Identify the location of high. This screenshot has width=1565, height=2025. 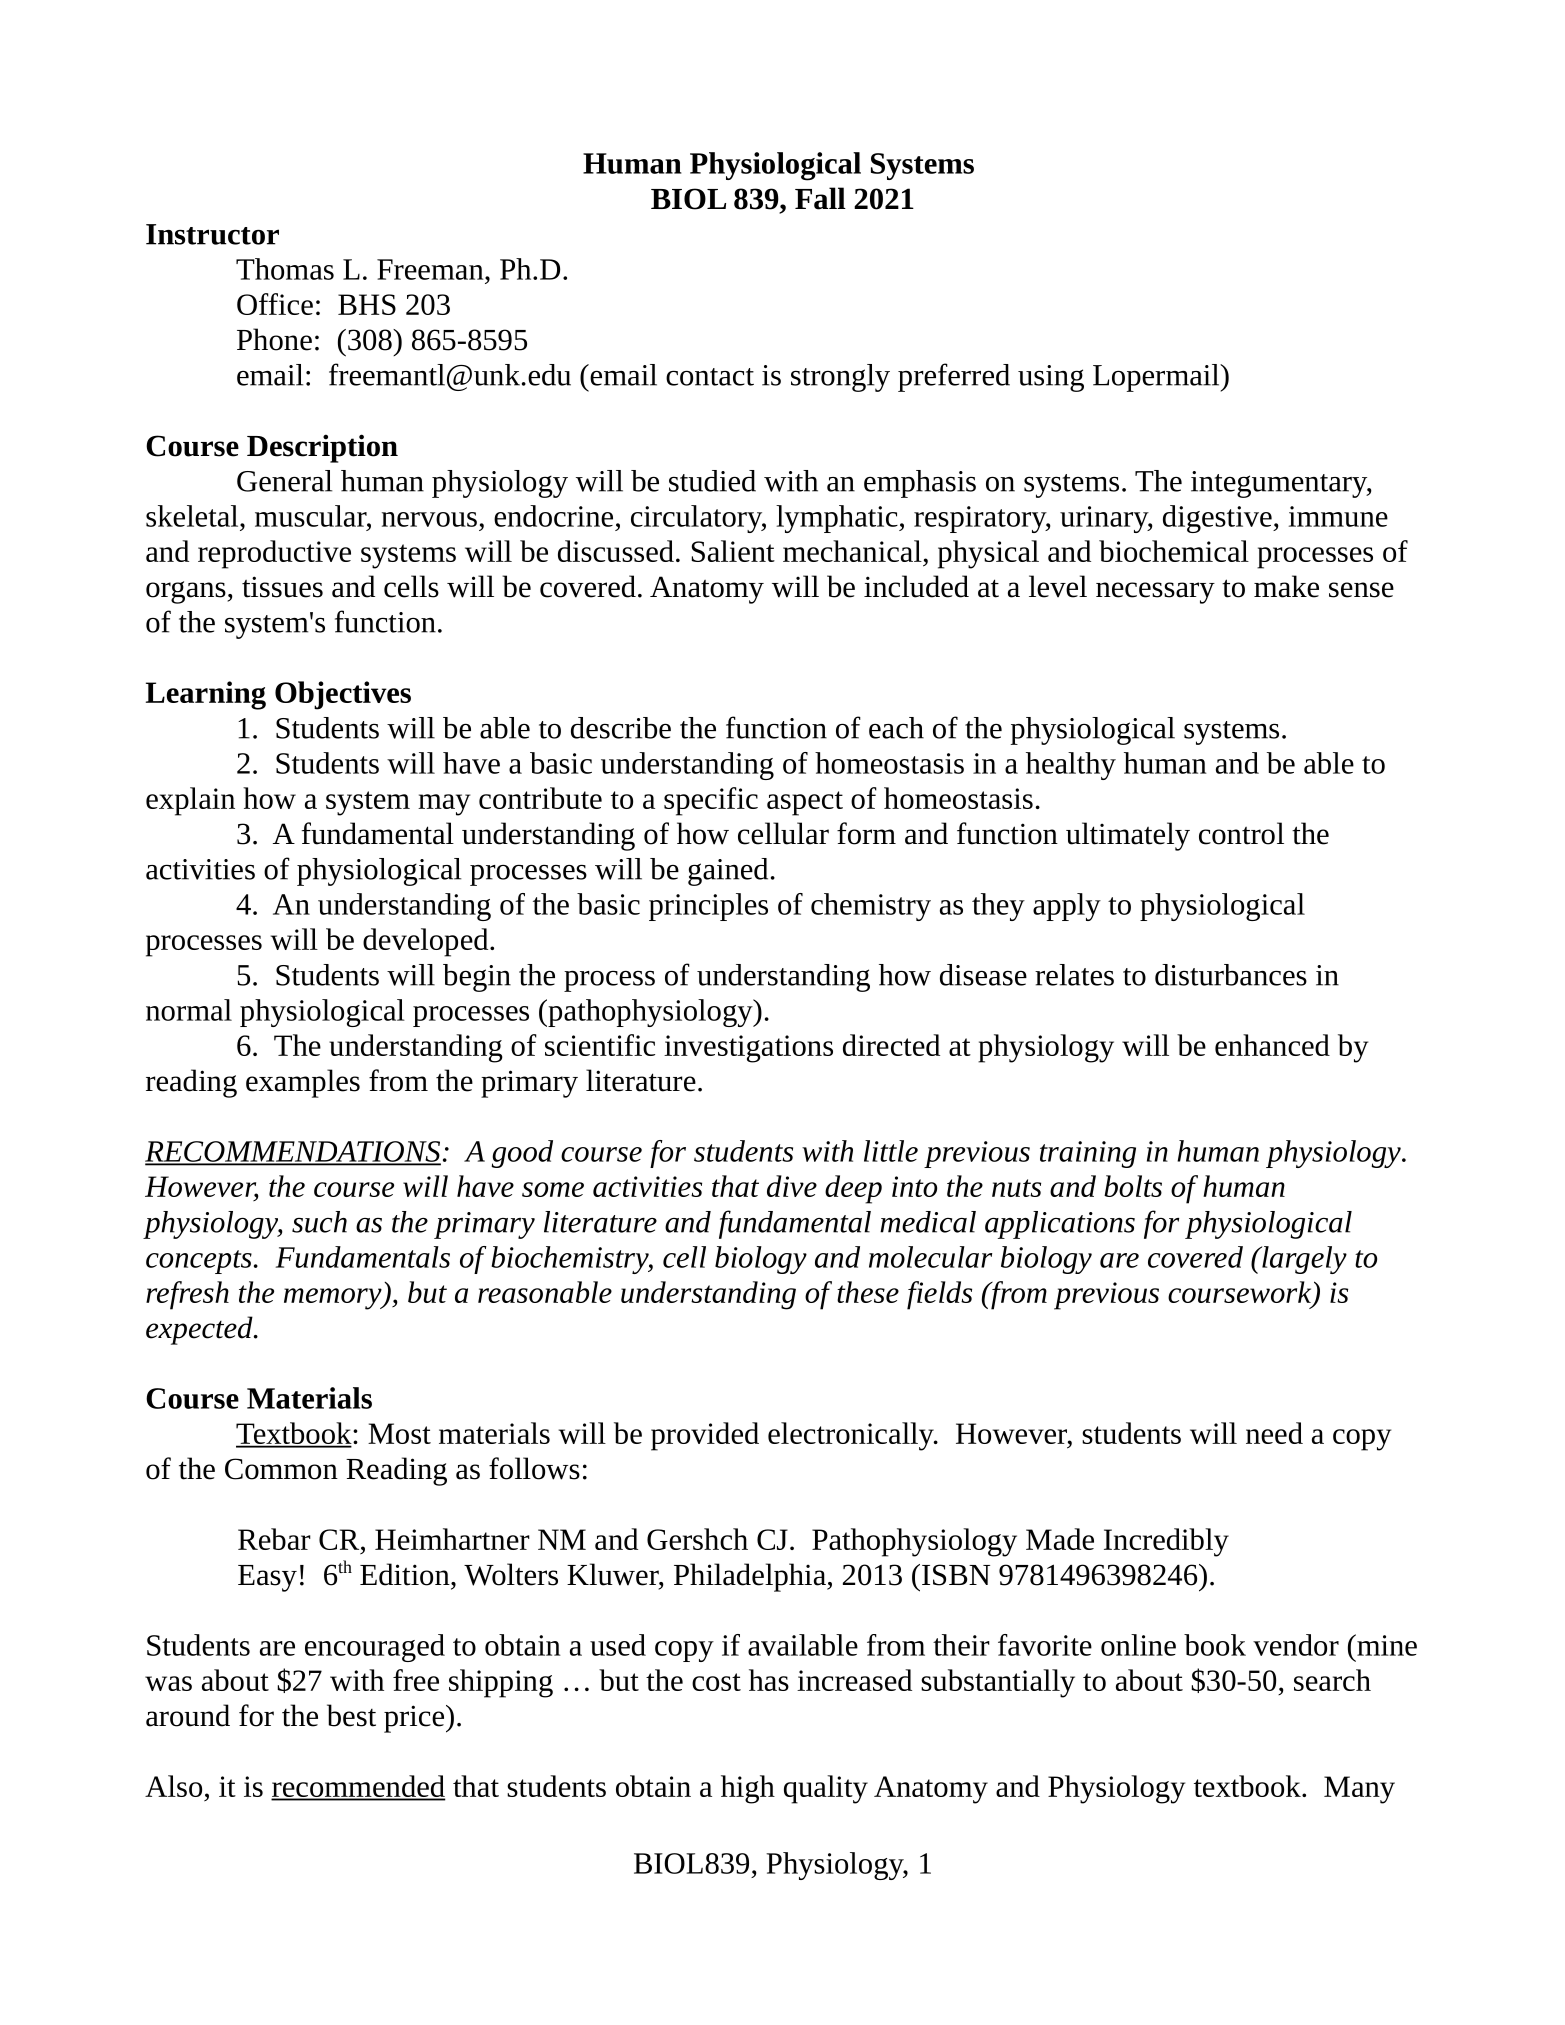
(748, 1789).
